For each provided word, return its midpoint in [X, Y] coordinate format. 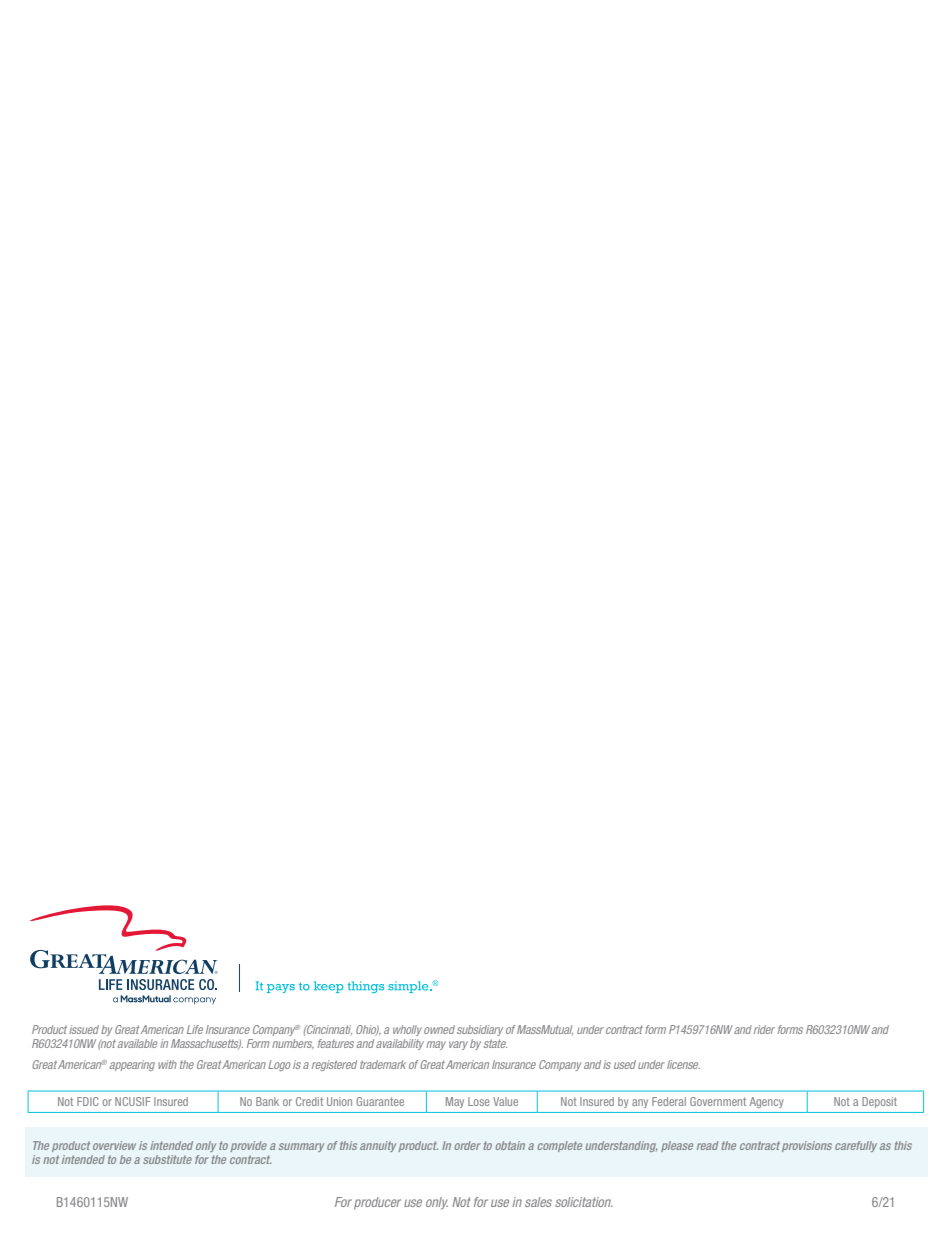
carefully [856, 1146]
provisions [807, 1146]
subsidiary [480, 1030]
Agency [766, 1102]
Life [195, 1029]
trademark [383, 1064]
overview [114, 1145]
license [683, 1064]
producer [377, 1203]
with [167, 1064]
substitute [167, 1159]
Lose [478, 1101]
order [468, 1145]
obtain [510, 1145]
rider [764, 1029]
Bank [267, 1101]
